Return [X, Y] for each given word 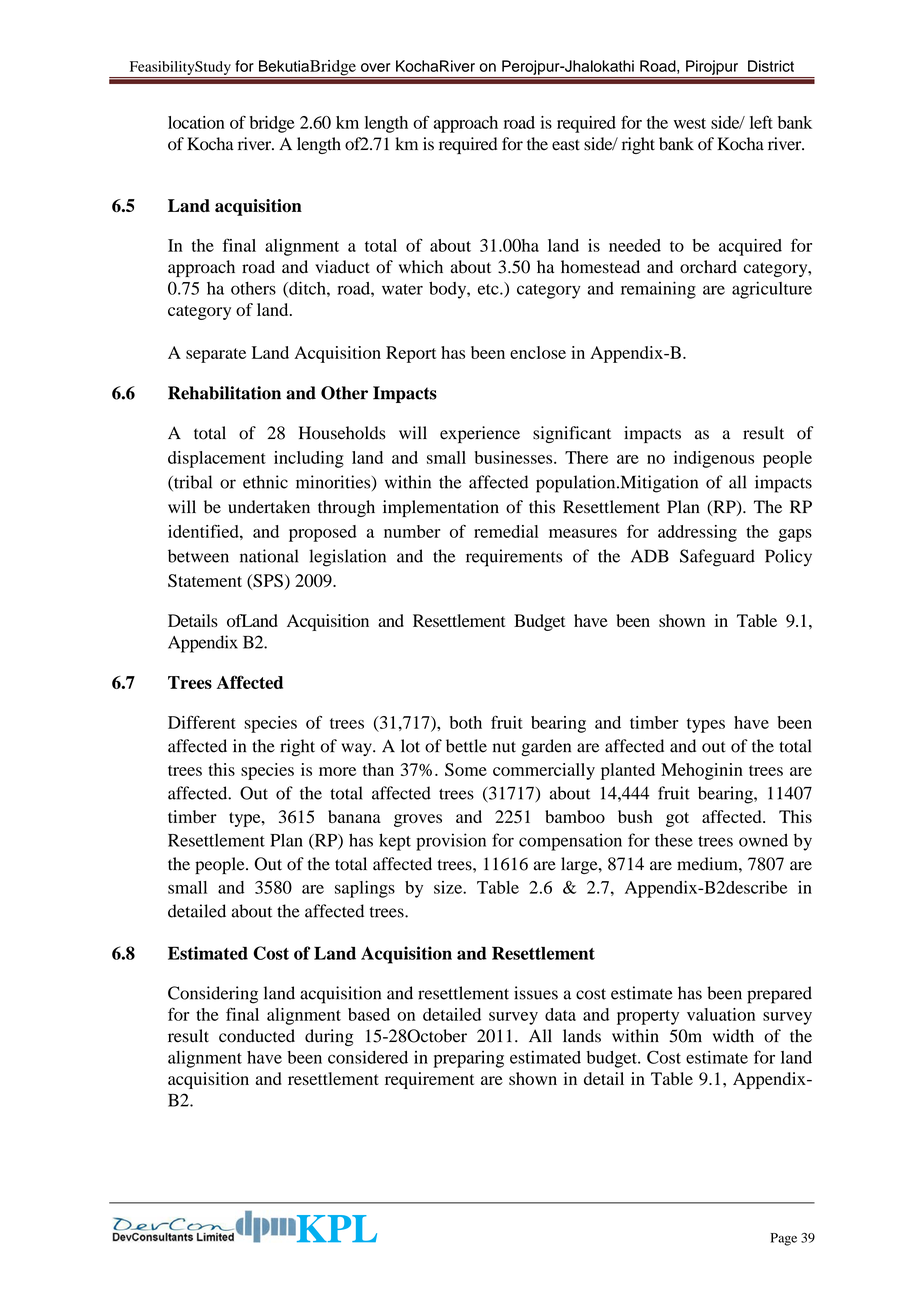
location [196, 122]
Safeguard [717, 558]
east [566, 145]
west [690, 123]
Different [202, 722]
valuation [721, 1014]
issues [536, 993]
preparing [468, 1059]
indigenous [714, 459]
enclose [538, 352]
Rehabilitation [224, 393]
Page [784, 1239]
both [465, 722]
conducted [257, 1036]
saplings [365, 889]
